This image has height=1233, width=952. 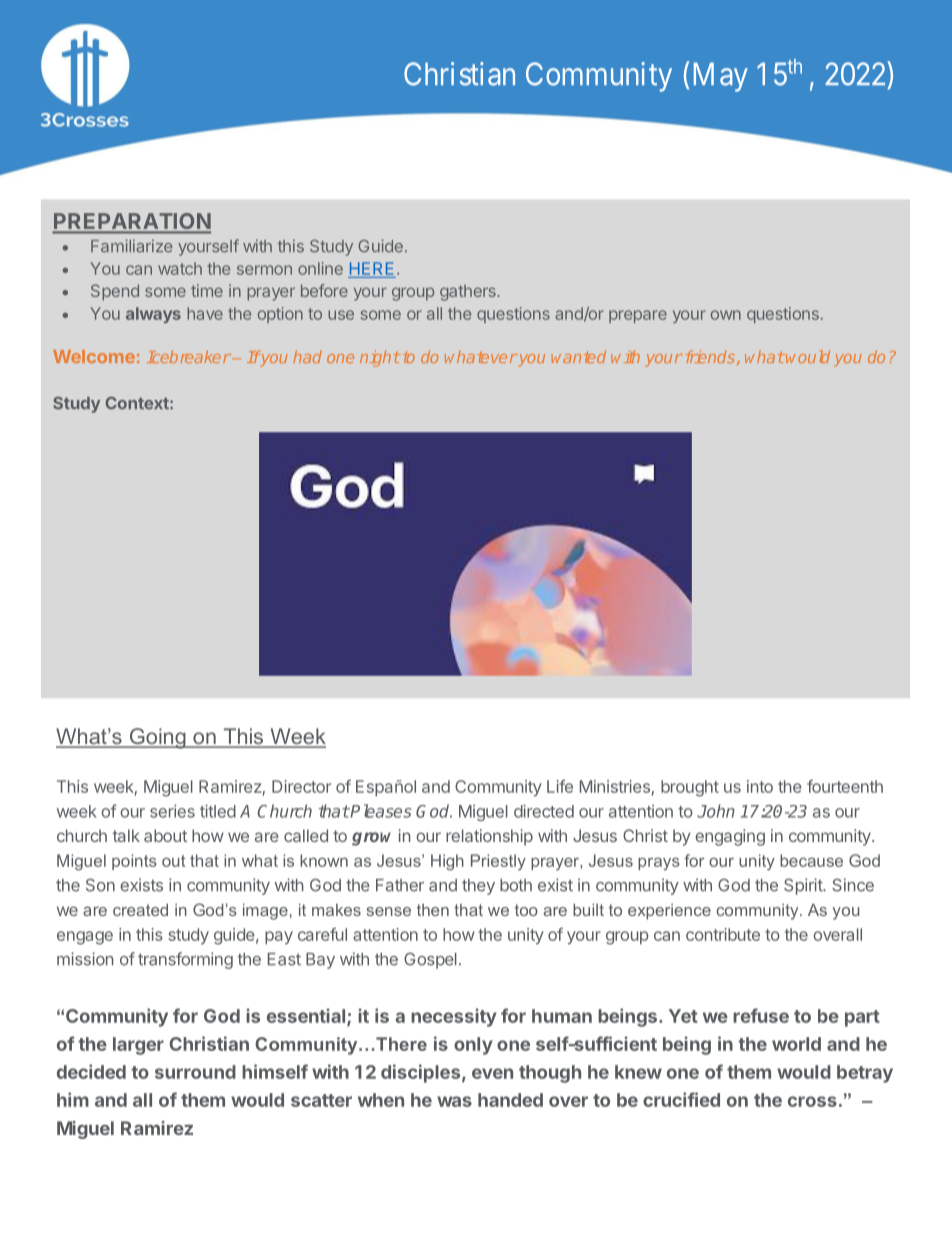 What do you see at coordinates (195, 1072) in the image?
I see `surround` at bounding box center [195, 1072].
